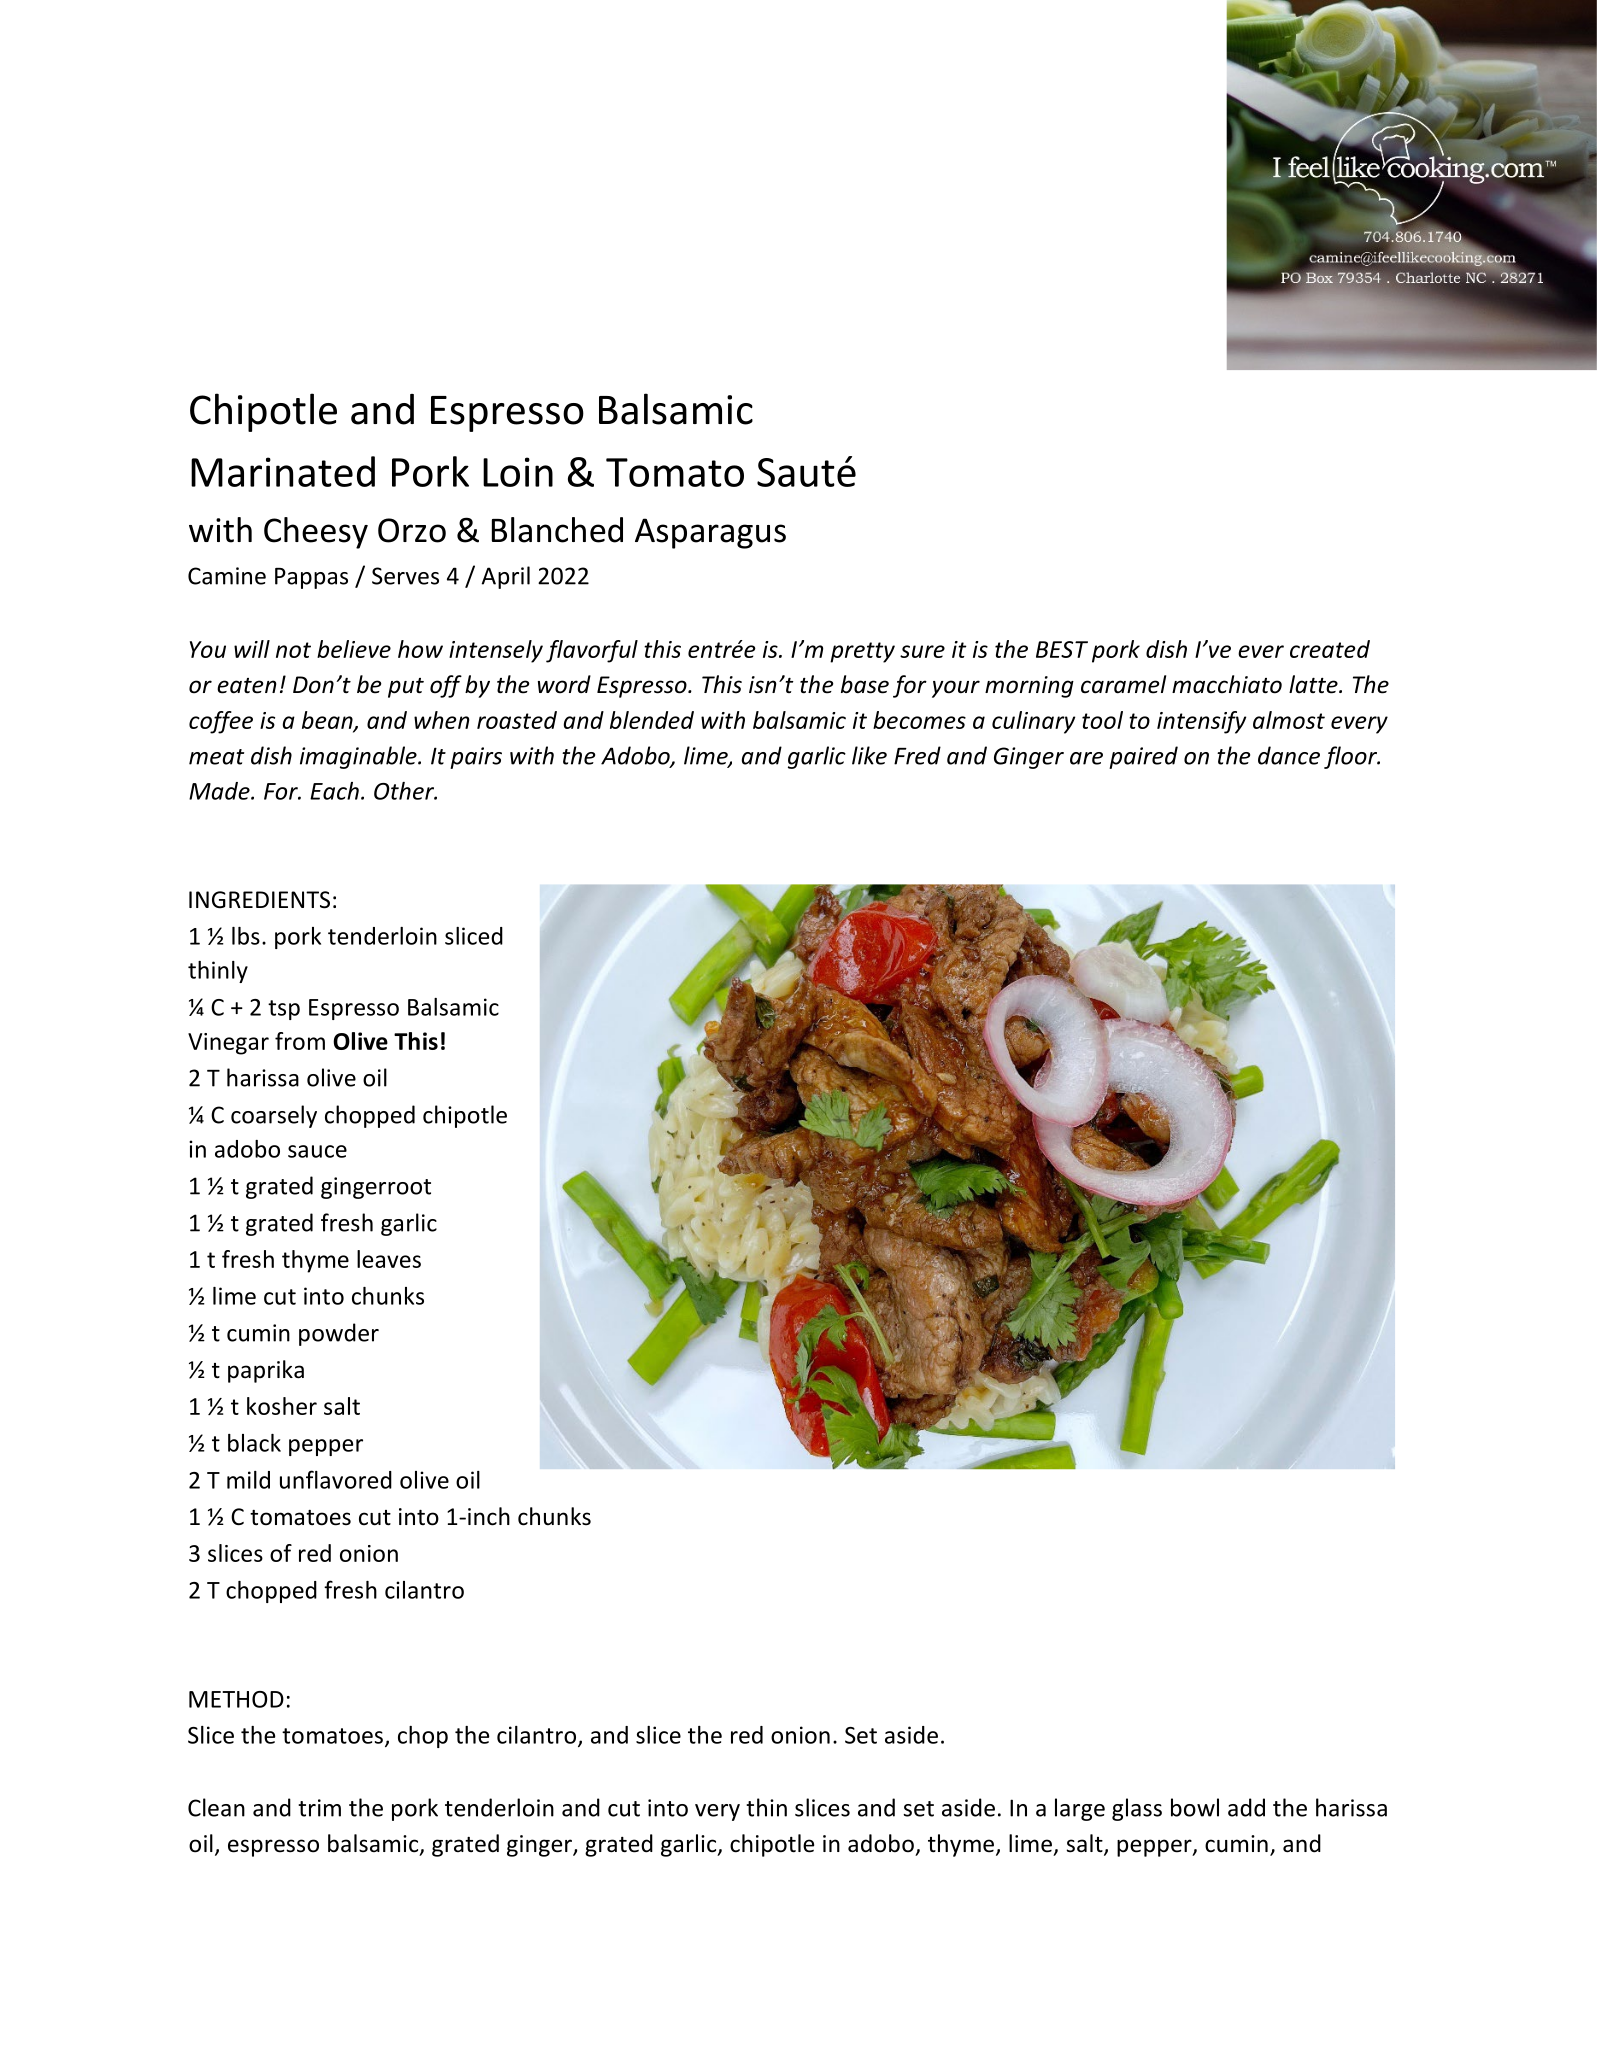  Describe the element at coordinates (710, 533) in the screenshot. I see `Asparagus` at that location.
